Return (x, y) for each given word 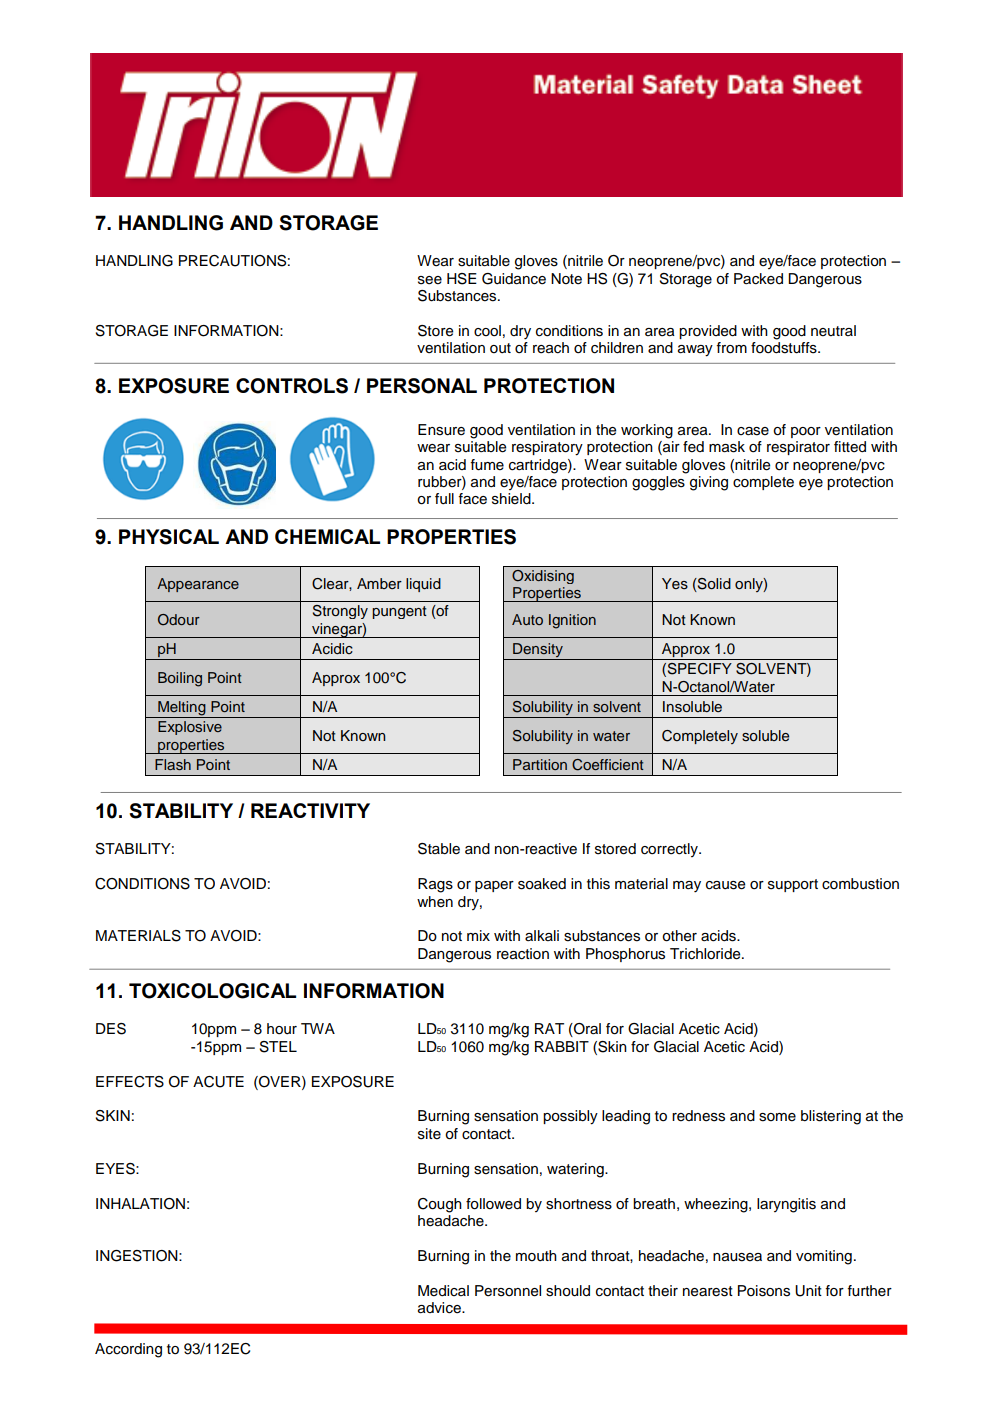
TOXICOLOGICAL (212, 991)
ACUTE (218, 1082)
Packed (758, 279)
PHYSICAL (169, 537)
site (429, 1134)
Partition (540, 764)
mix (478, 935)
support (793, 885)
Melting (182, 709)
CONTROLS (292, 386)
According (128, 1350)
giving (709, 483)
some (777, 1117)
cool (487, 331)
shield (512, 499)
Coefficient (608, 765)
